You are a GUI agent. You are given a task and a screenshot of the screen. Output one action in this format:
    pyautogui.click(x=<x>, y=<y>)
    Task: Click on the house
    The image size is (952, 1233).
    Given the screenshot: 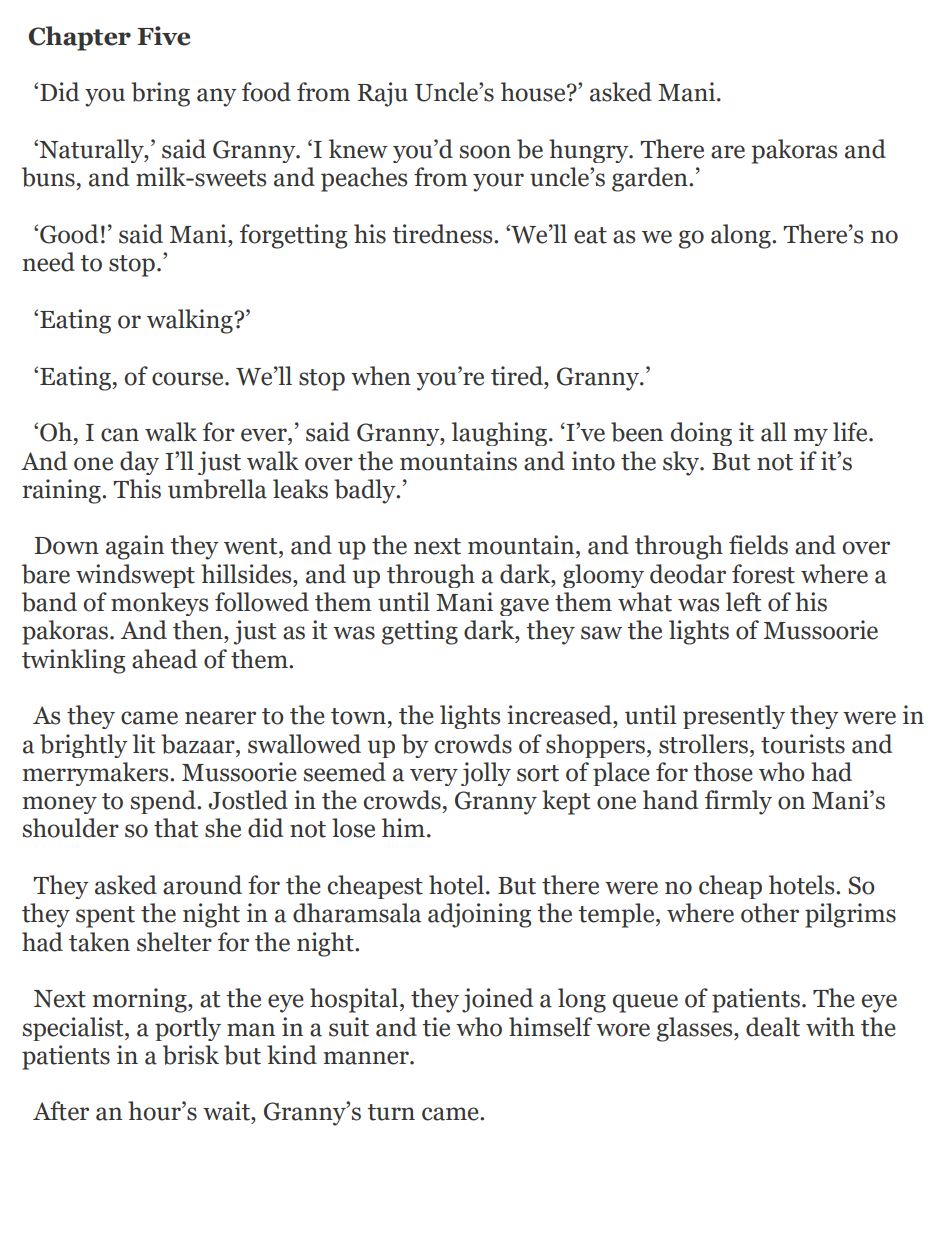 What is the action you would take?
    pyautogui.click(x=534, y=92)
